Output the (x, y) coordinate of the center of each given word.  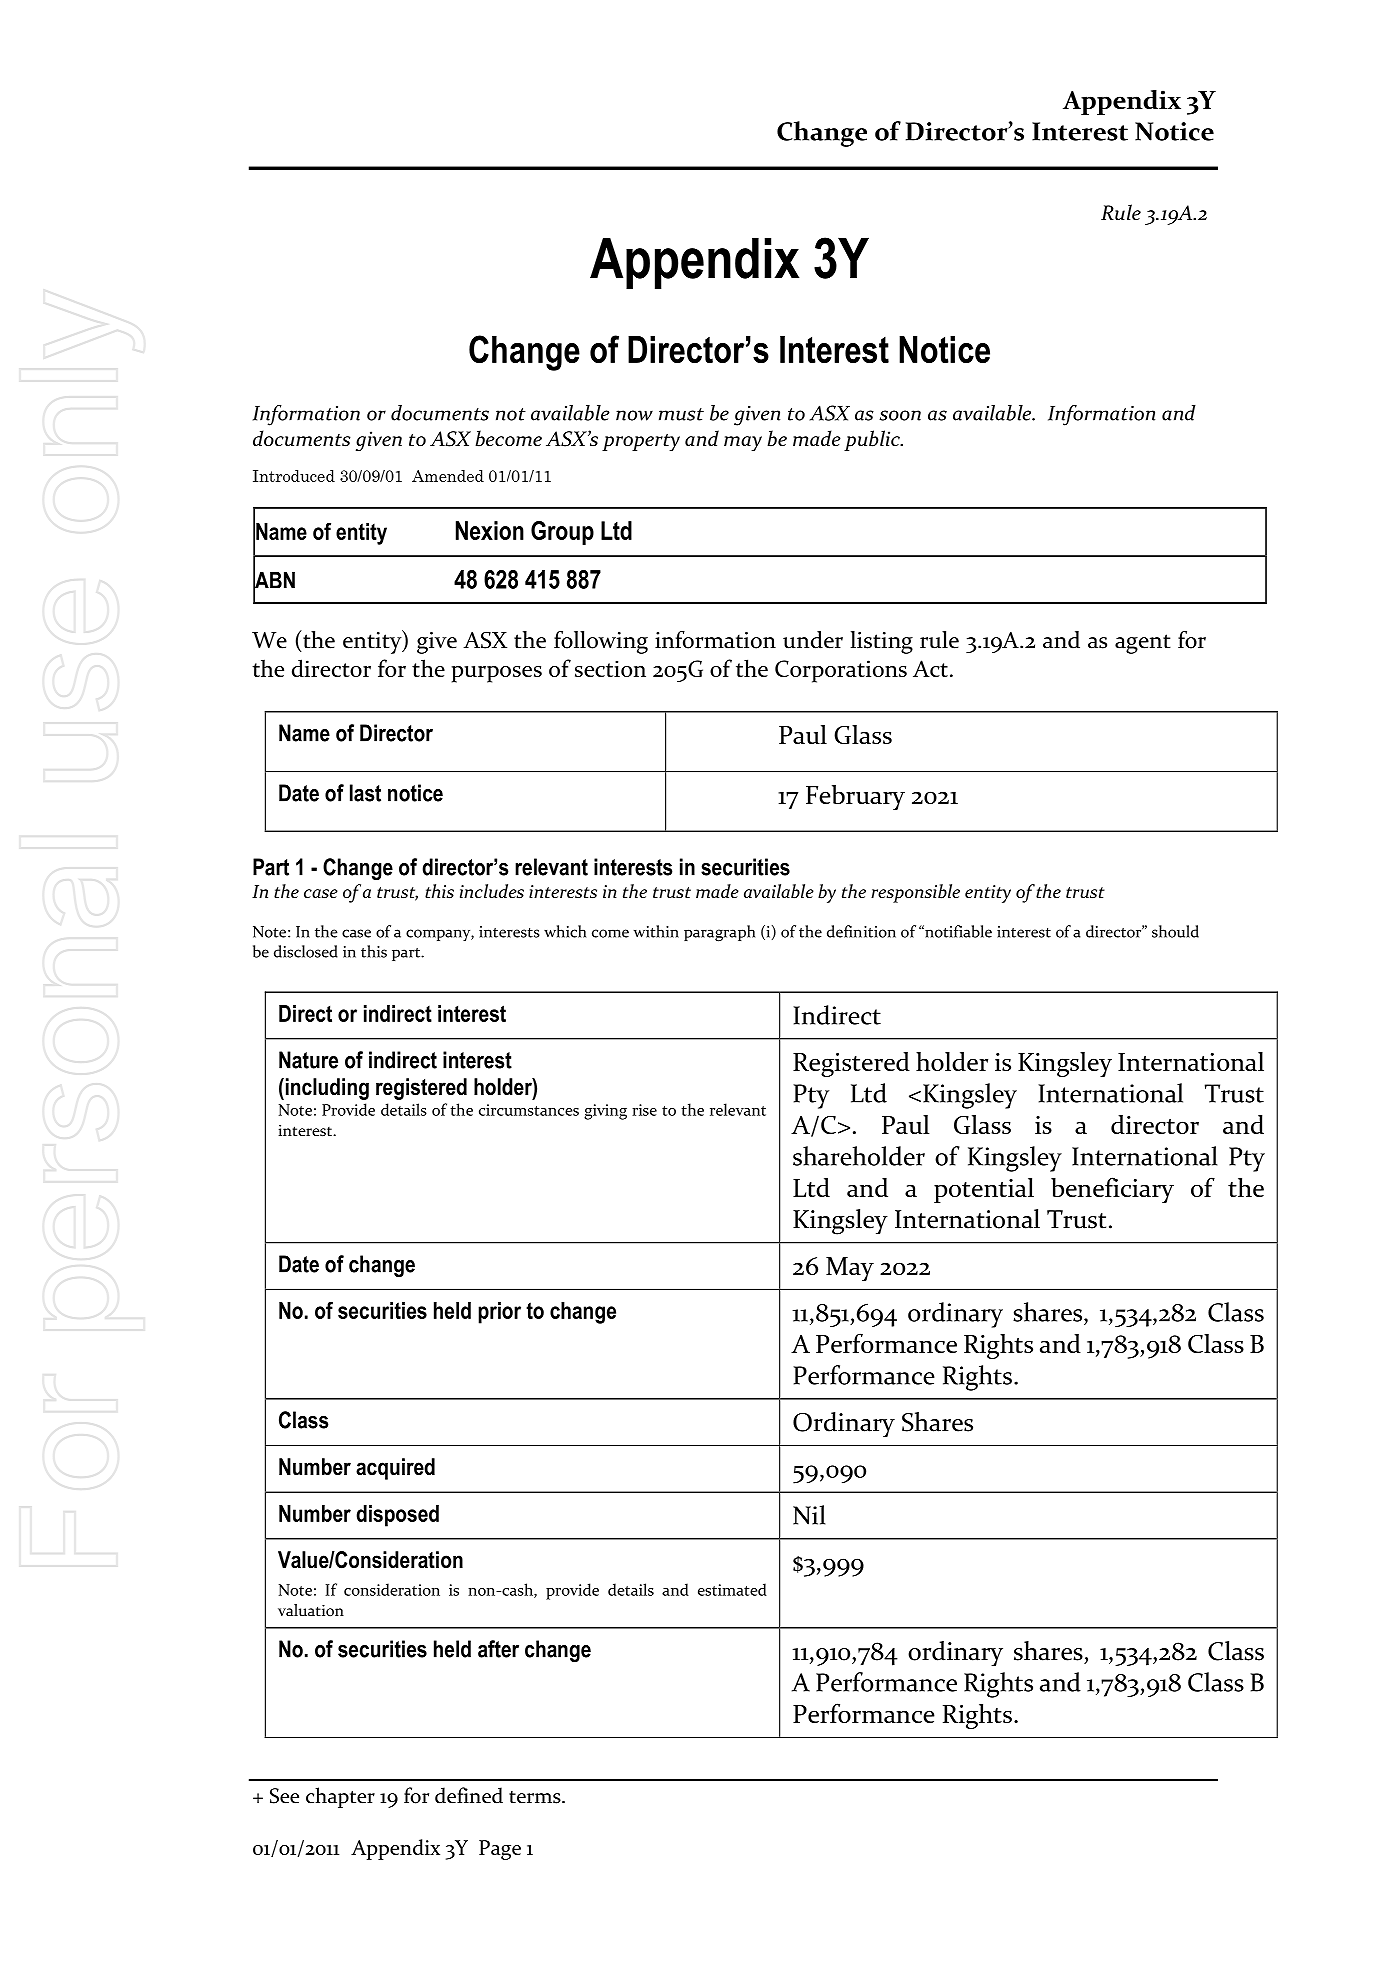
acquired (395, 1469)
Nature (308, 1060)
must (681, 414)
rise (644, 1110)
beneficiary (1112, 1190)
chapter (340, 1797)
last (365, 793)
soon (900, 415)
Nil (809, 1515)
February (855, 797)
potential (984, 1190)
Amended (448, 476)
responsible (915, 893)
